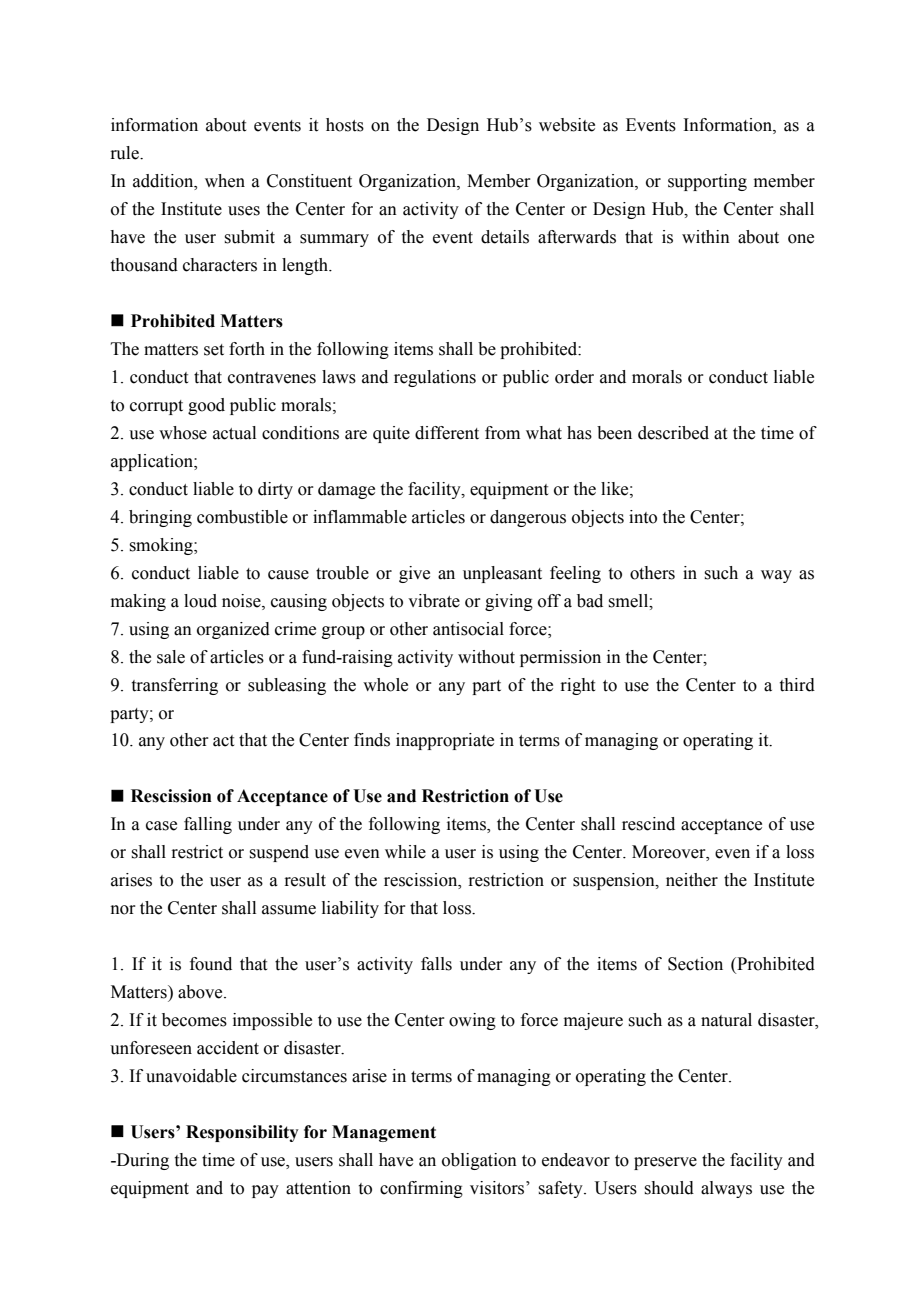 The width and height of the screenshot is (924, 1308). Describe the element at coordinates (171, 657) in the screenshot. I see `sale` at that location.
